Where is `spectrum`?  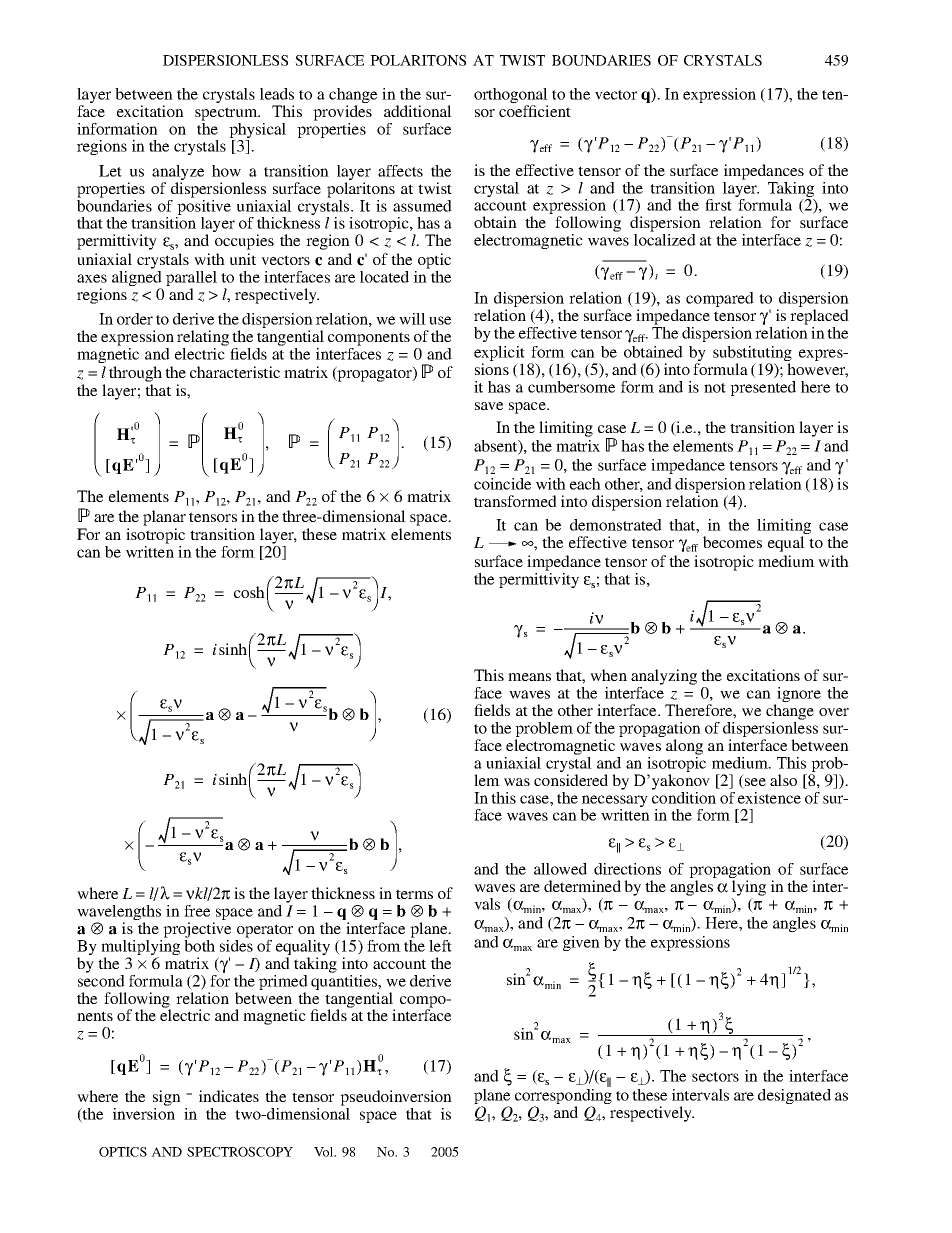
spectrum is located at coordinates (227, 114).
